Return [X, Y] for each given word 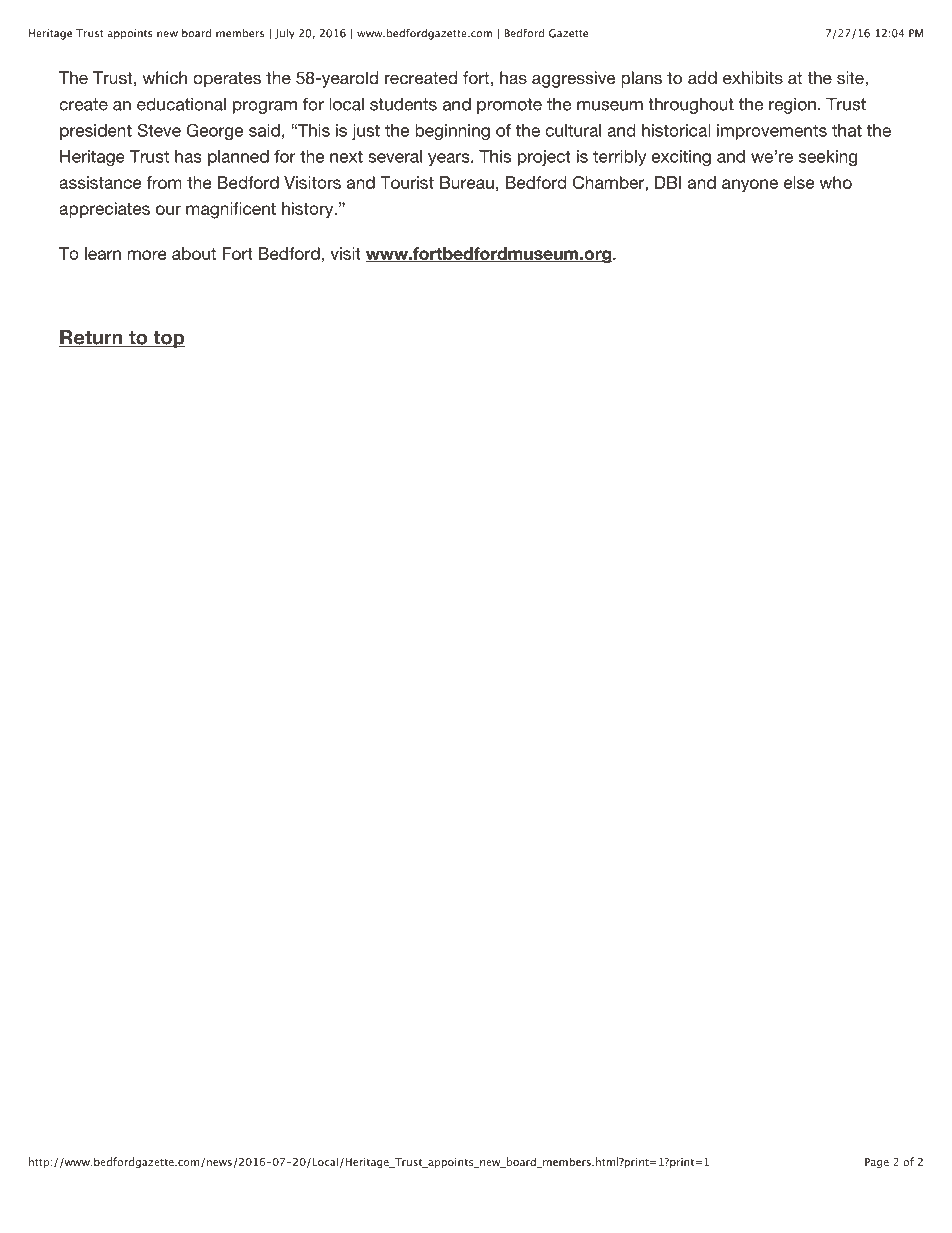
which [164, 77]
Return [92, 338]
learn [103, 253]
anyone [750, 186]
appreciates [104, 210]
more [147, 255]
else [799, 182]
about [194, 253]
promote [509, 106]
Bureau [467, 182]
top [168, 339]
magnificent [231, 210]
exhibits [753, 77]
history [309, 210]
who [835, 182]
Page [877, 1163]
